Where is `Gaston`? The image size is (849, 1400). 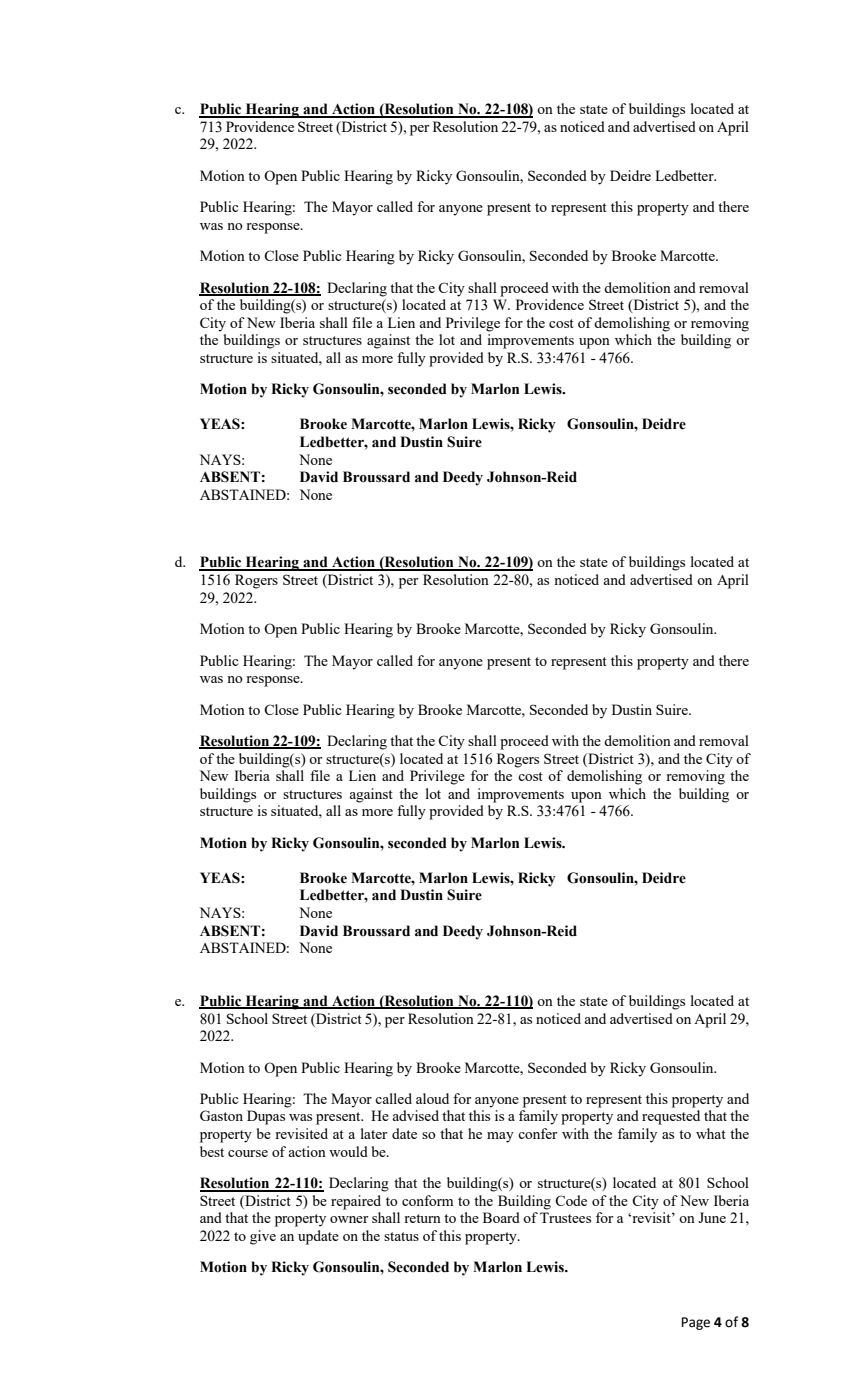 Gaston is located at coordinates (221, 1115).
